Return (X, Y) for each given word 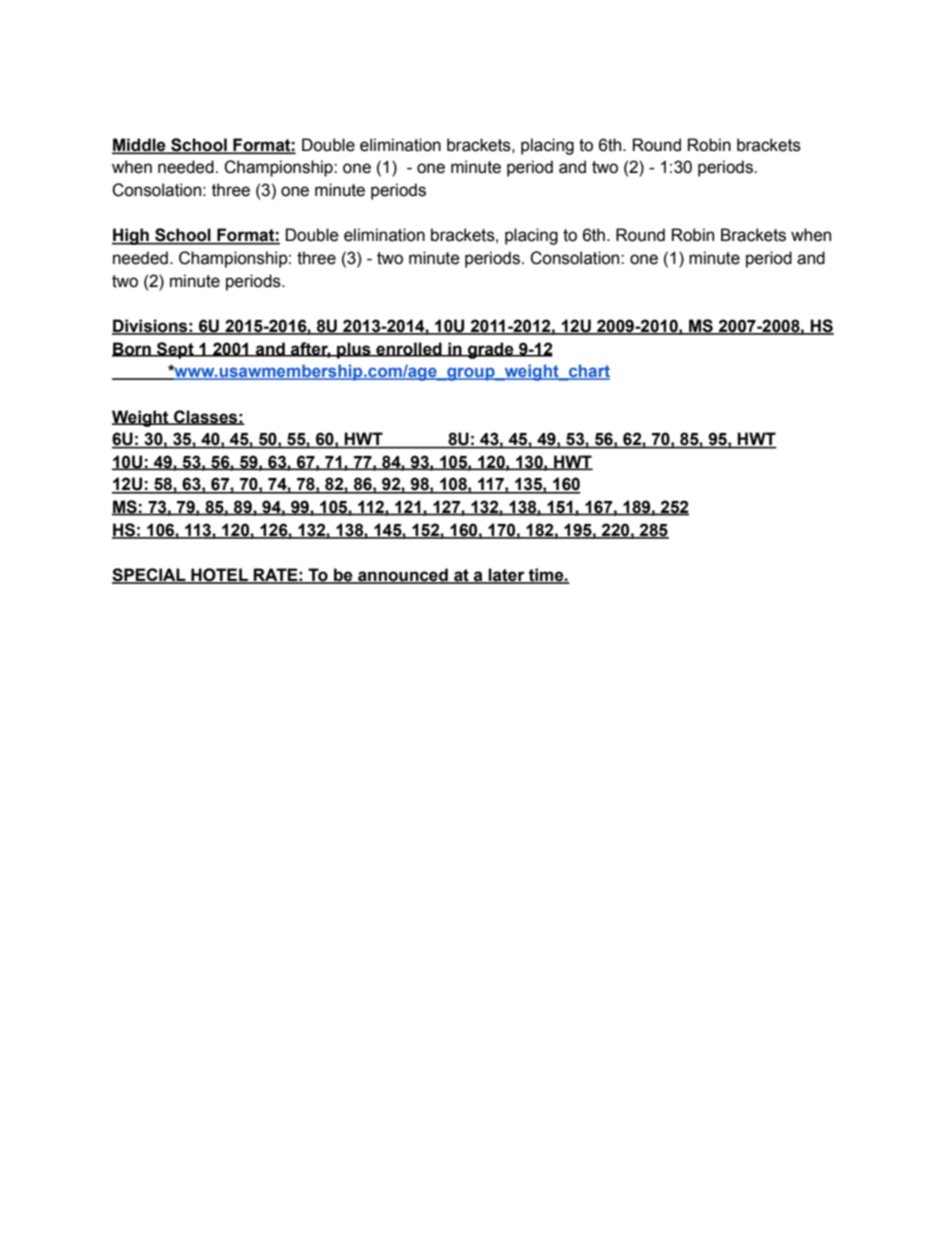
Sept (175, 350)
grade (491, 350)
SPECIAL (150, 576)
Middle (140, 145)
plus (354, 350)
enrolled (409, 349)
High (131, 236)
